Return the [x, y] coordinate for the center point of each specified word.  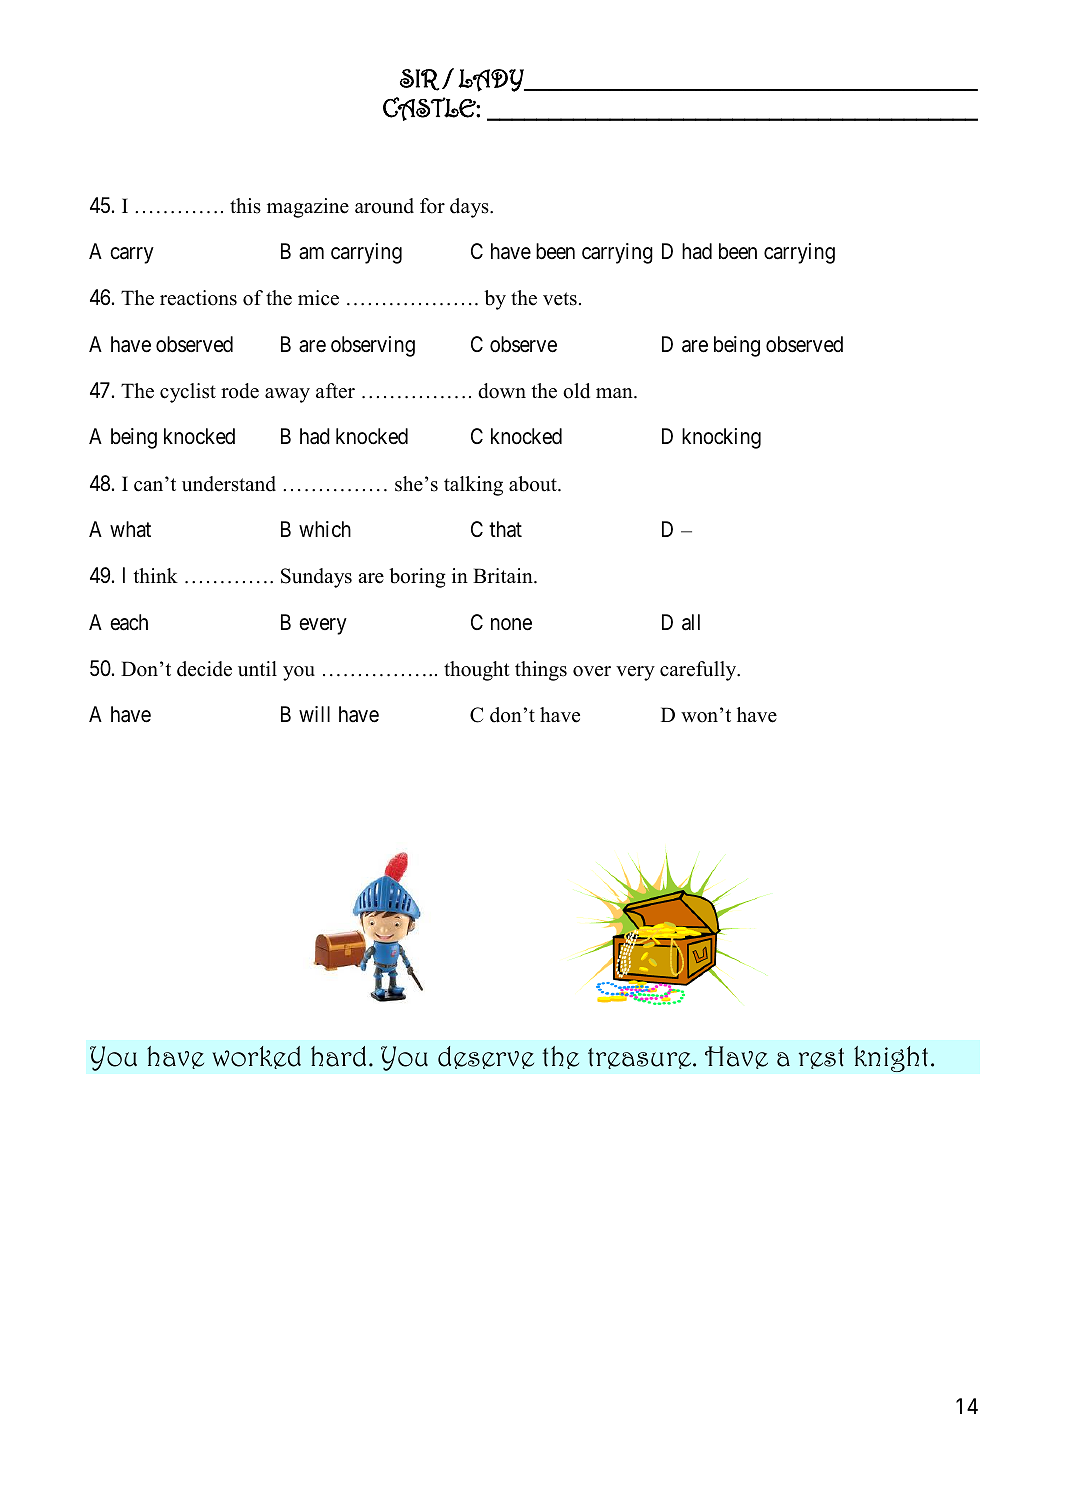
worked [256, 1057]
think [155, 575]
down [502, 391]
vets [560, 299]
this [245, 206]
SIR [419, 80]
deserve [486, 1057]
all [691, 622]
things [541, 671]
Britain [504, 575]
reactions [198, 298]
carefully [699, 671]
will [314, 714]
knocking [721, 438]
